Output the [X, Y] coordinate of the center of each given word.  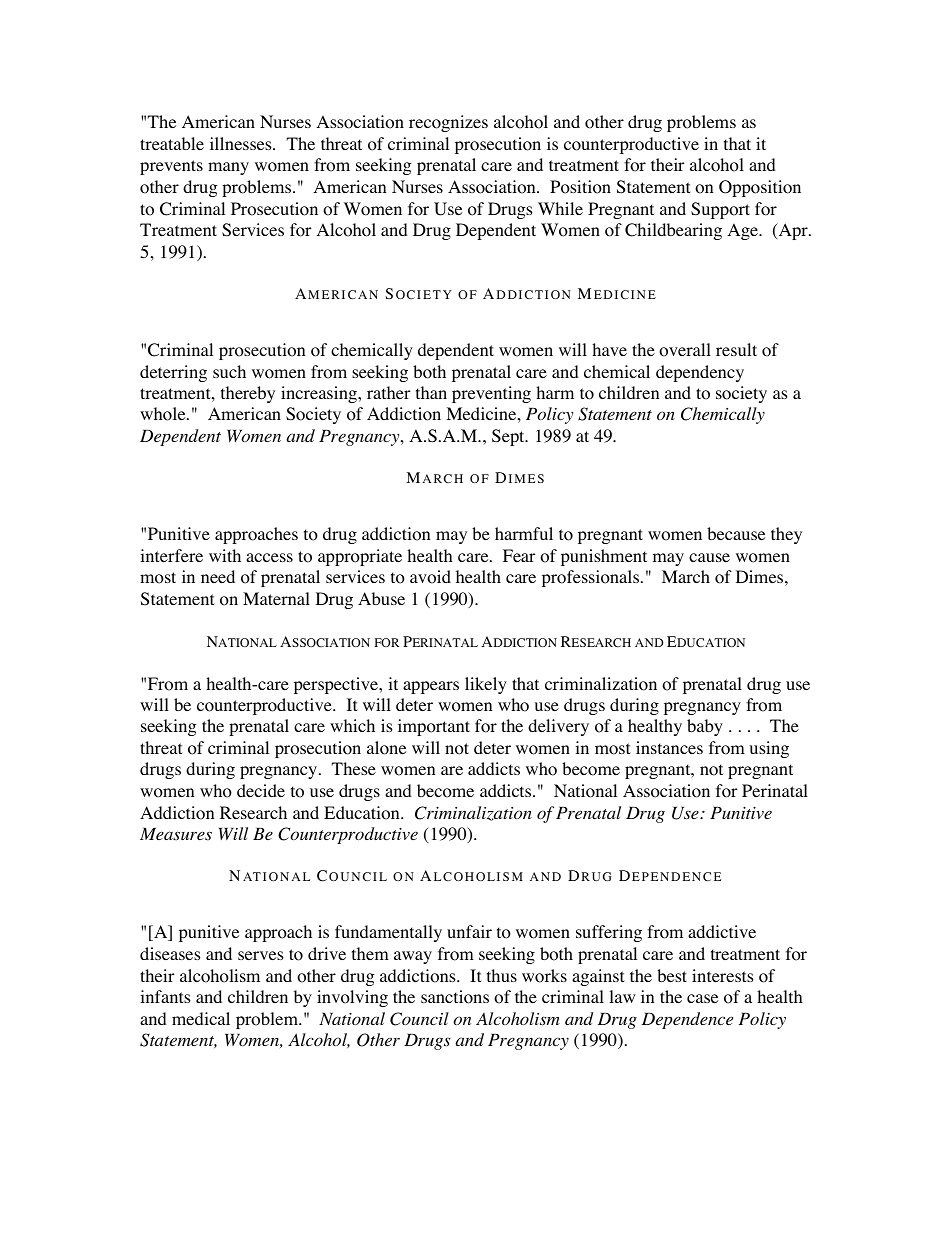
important [434, 727]
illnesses [242, 143]
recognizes [448, 123]
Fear [519, 555]
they [786, 535]
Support [720, 210]
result [736, 349]
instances [669, 747]
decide [261, 790]
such [229, 371]
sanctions [455, 997]
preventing [491, 394]
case [702, 998]
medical [201, 1018]
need [218, 576]
